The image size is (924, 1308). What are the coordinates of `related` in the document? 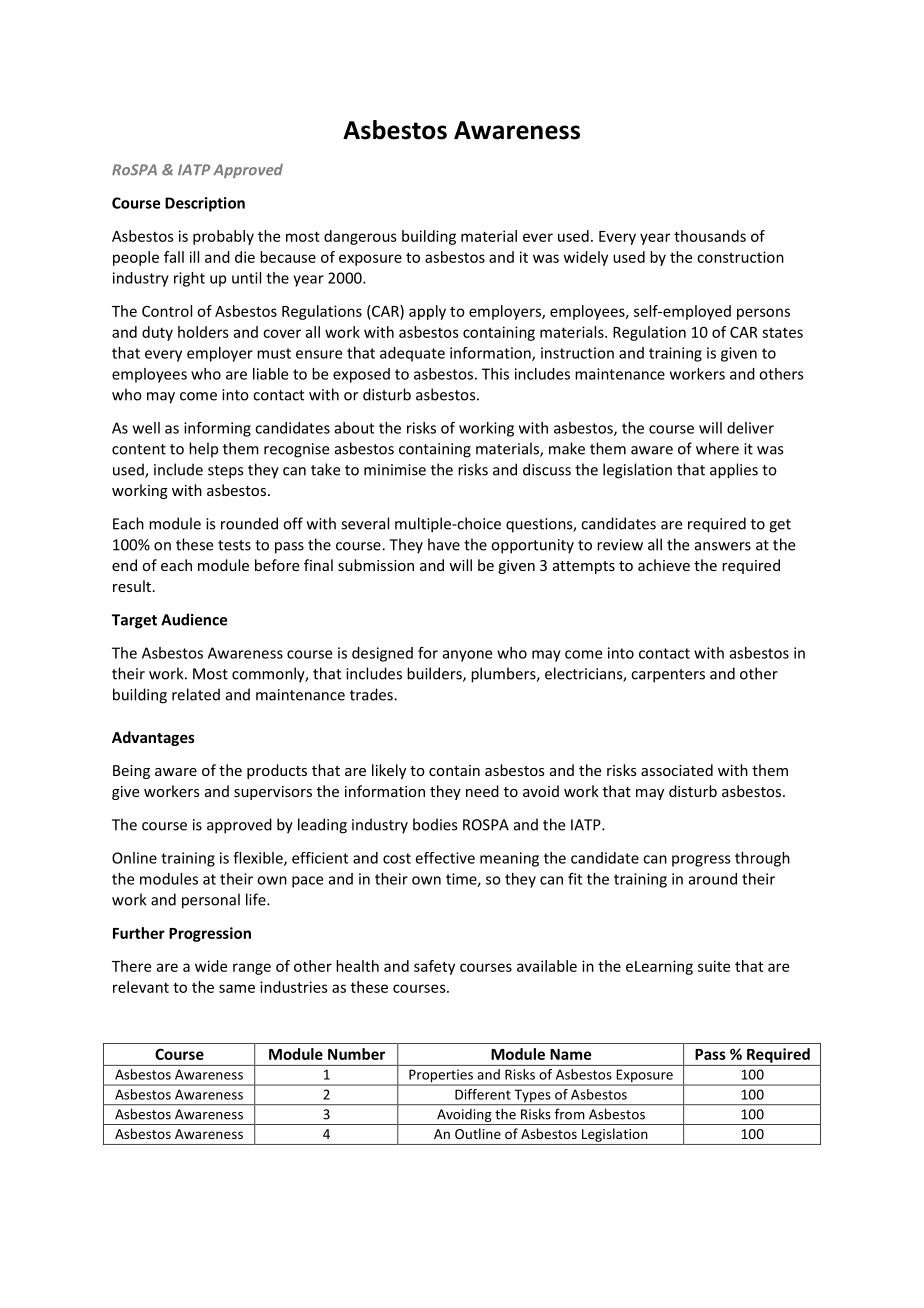 It's located at (196, 694).
